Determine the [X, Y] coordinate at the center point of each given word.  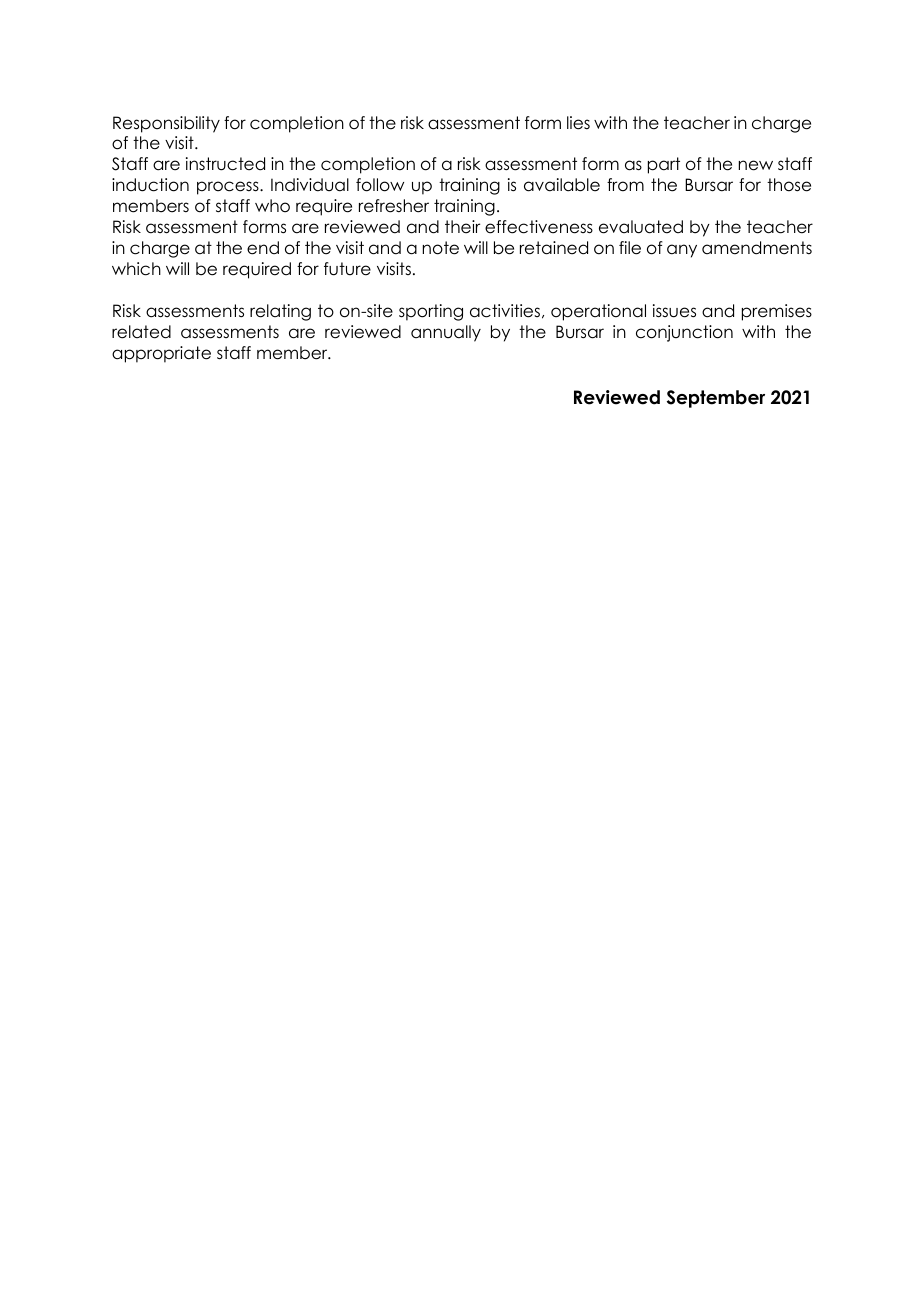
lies [578, 123]
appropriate [161, 354]
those [789, 185]
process [229, 188]
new [756, 165]
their [462, 227]
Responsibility [166, 124]
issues [674, 311]
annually [446, 333]
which [136, 269]
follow [380, 185]
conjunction [684, 333]
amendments [757, 248]
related [141, 332]
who [272, 206]
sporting [431, 312]
